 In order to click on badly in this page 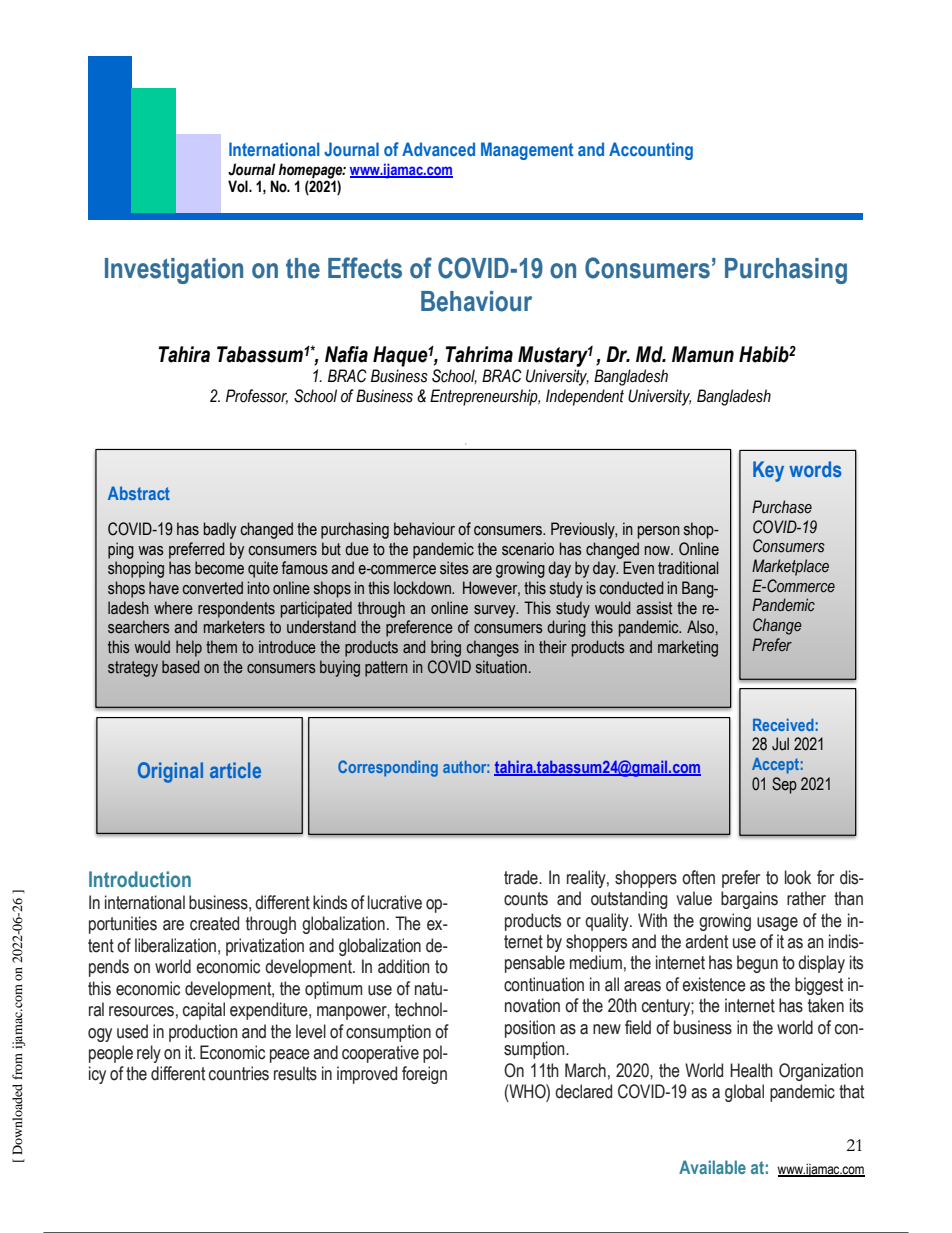, I will do `click(219, 530)`.
